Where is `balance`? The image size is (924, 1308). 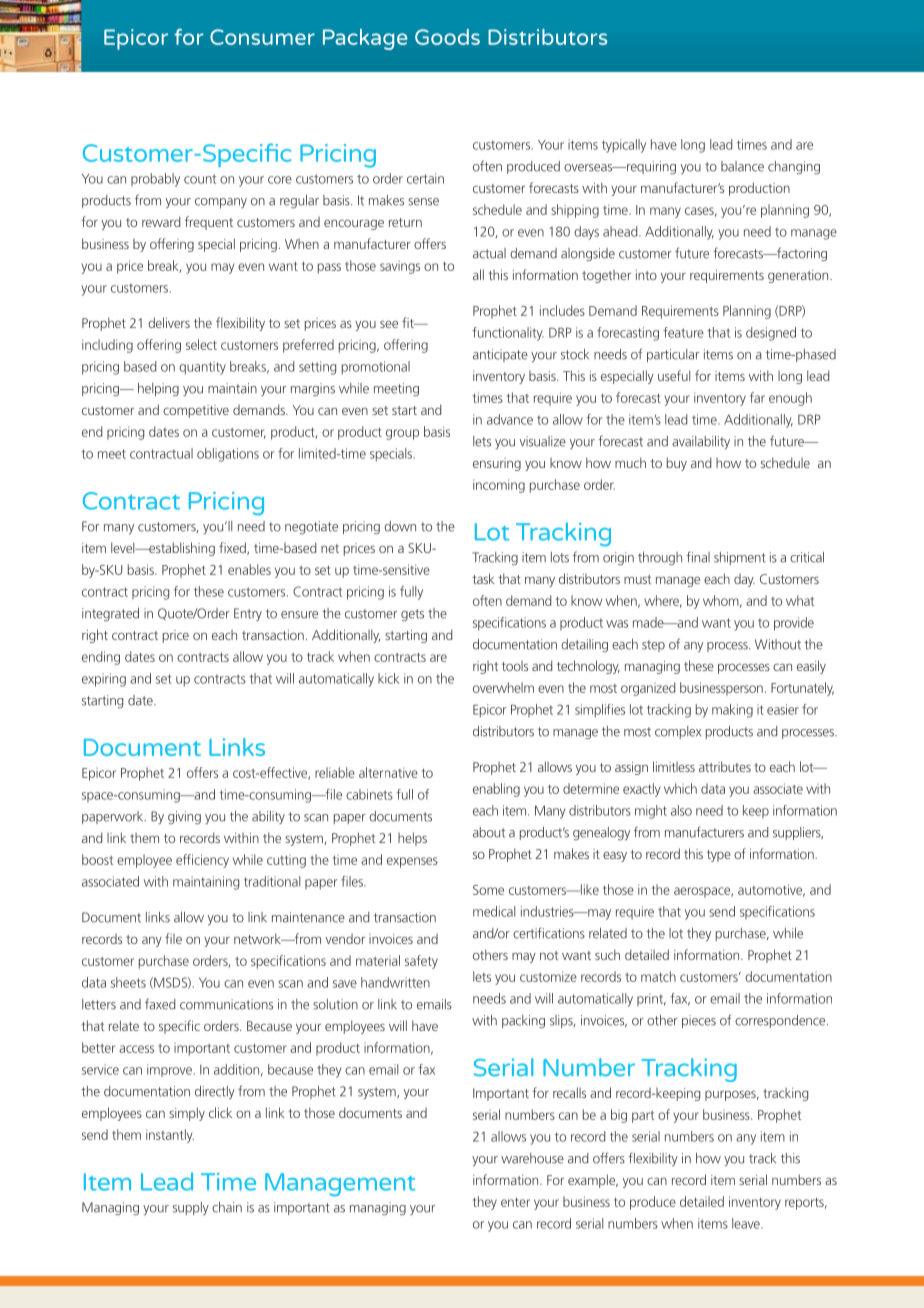 balance is located at coordinates (742, 166).
